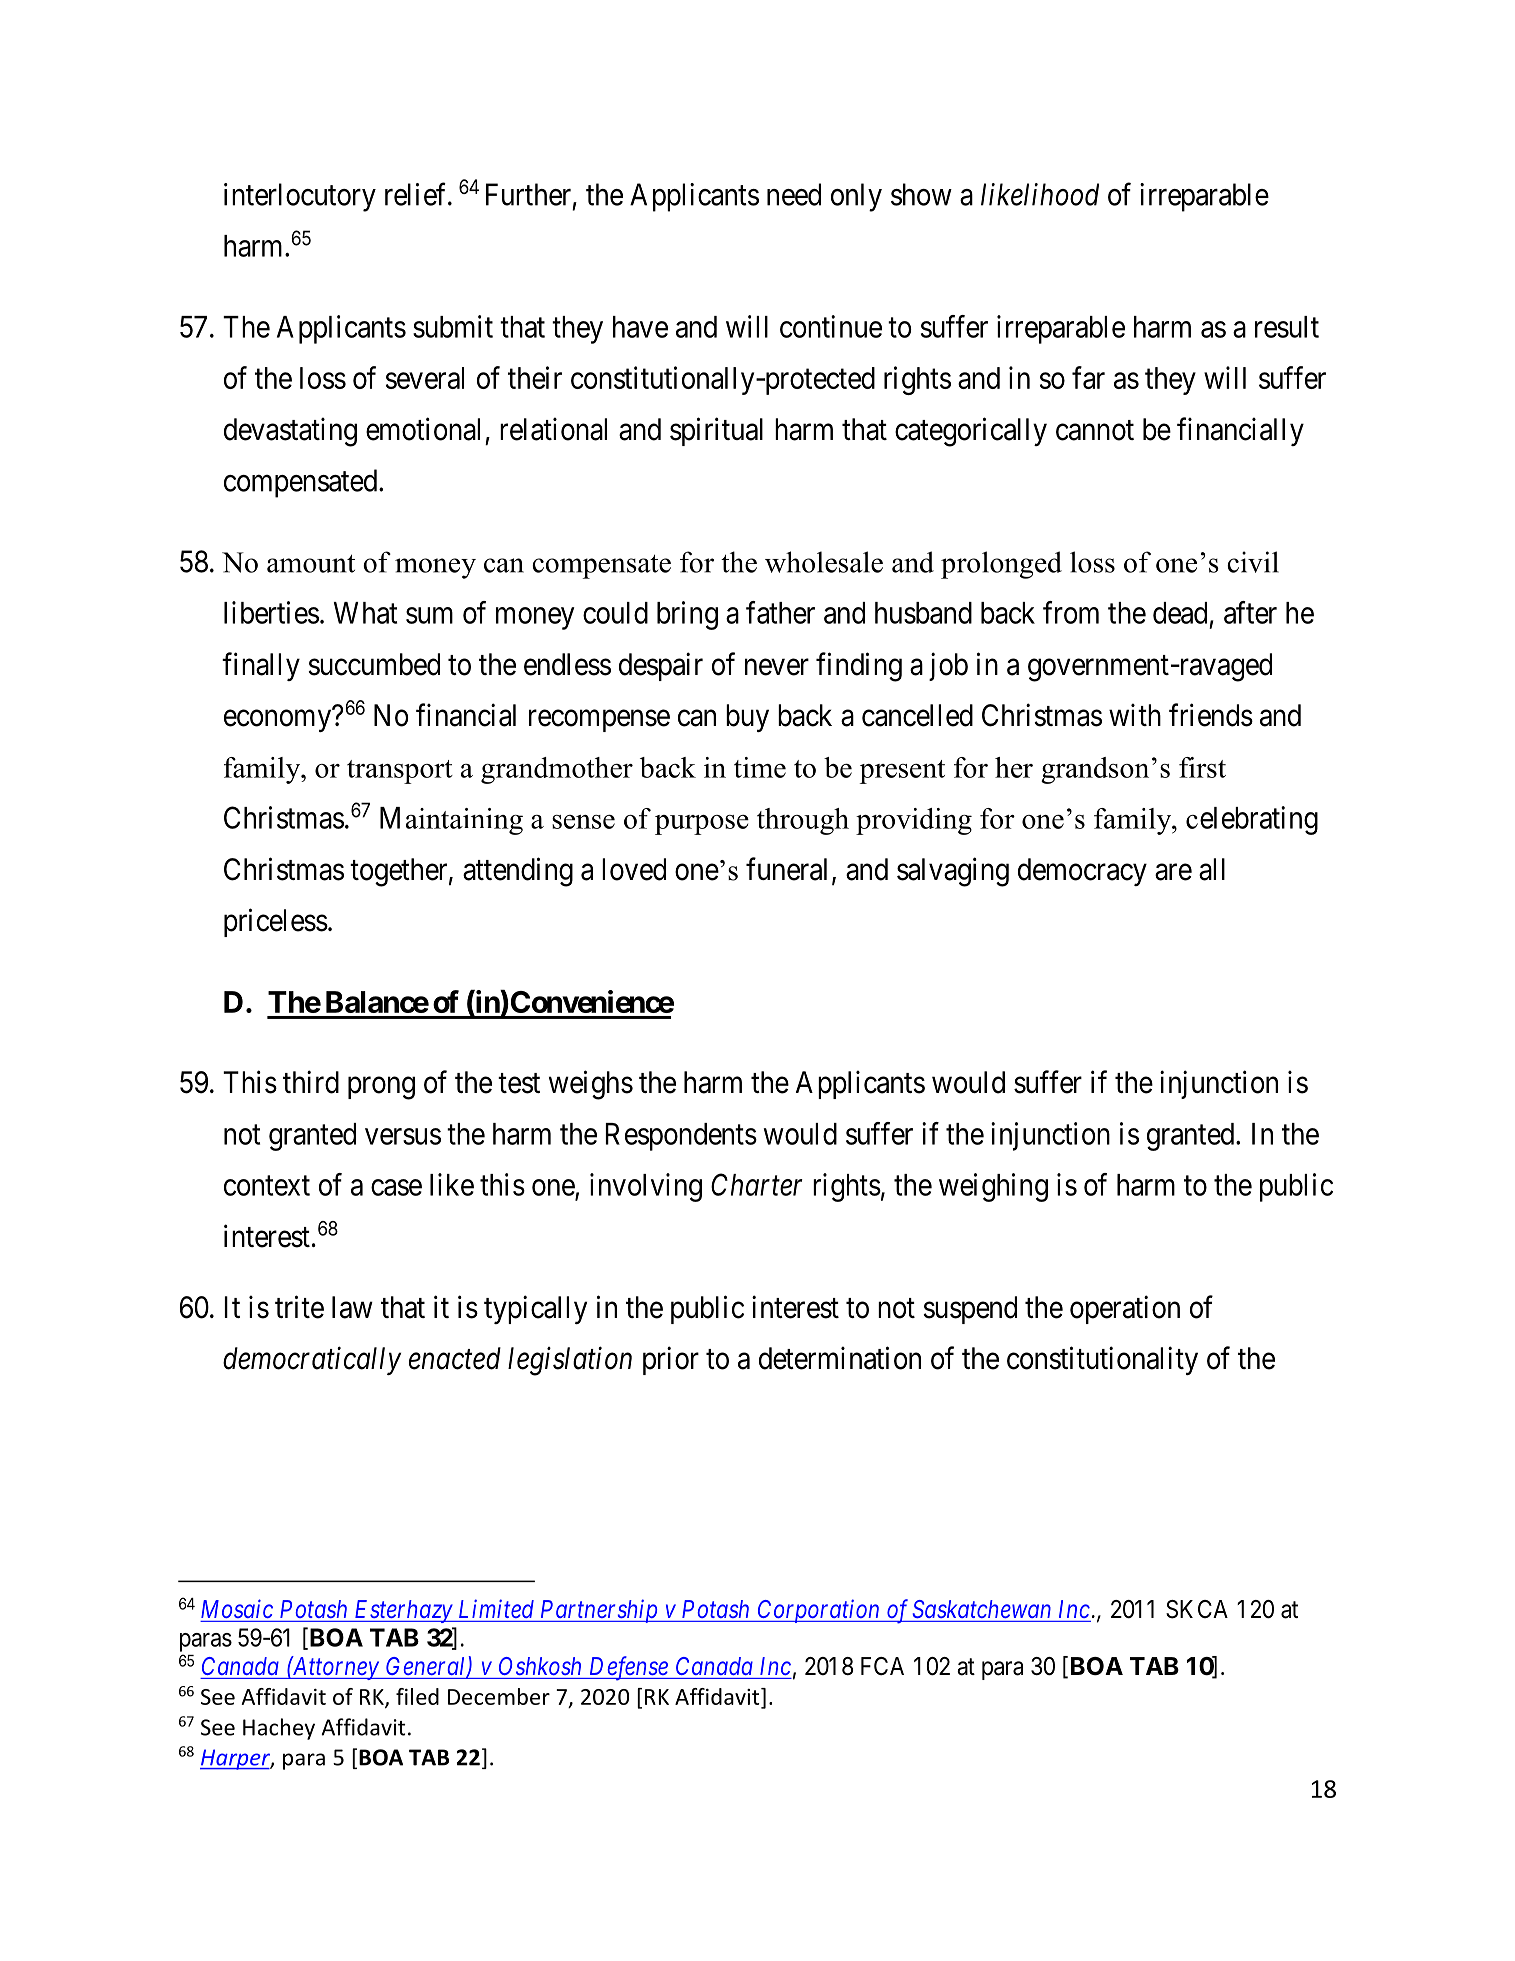 The width and height of the screenshot is (1515, 1961). I want to click on result, so click(1287, 327).
